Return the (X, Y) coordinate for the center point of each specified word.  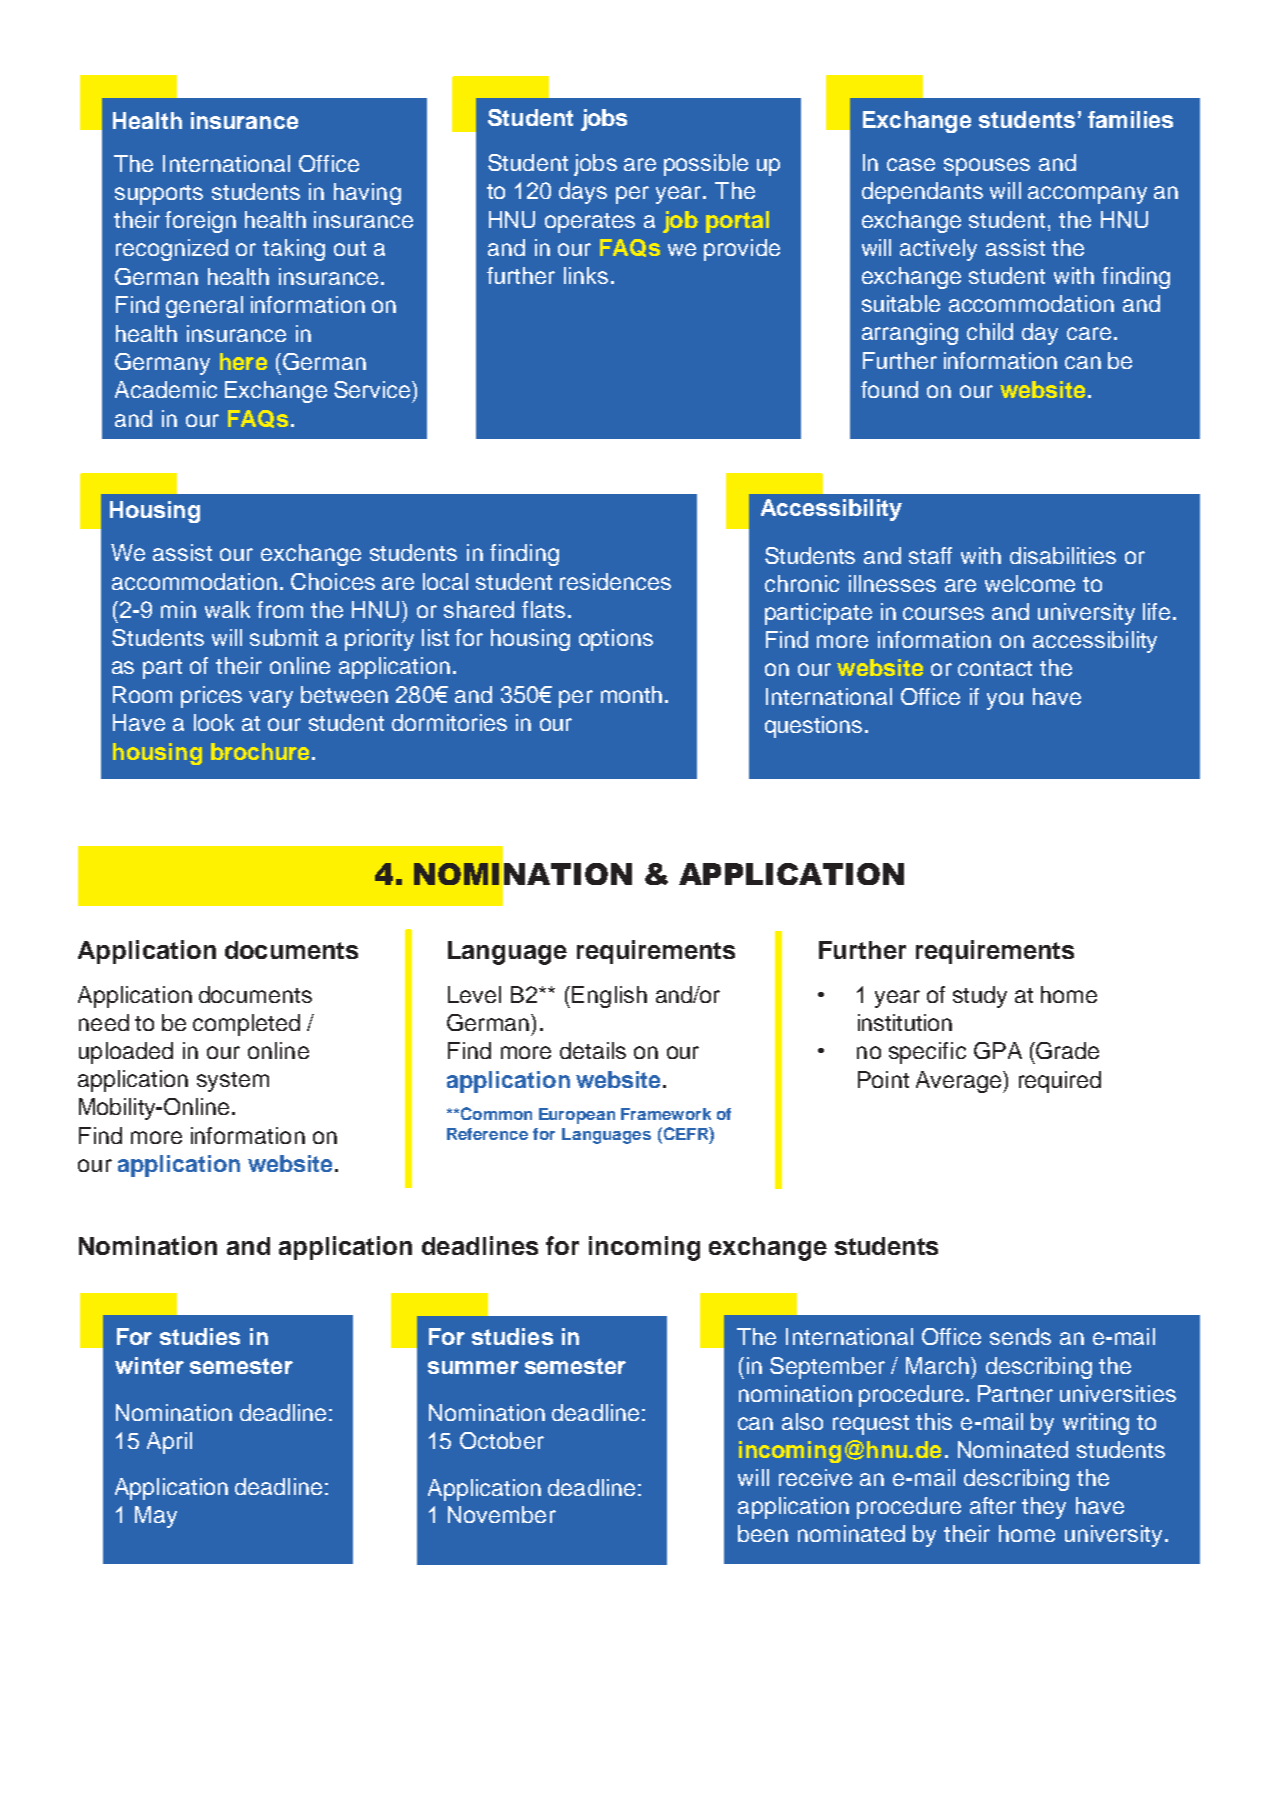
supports (159, 195)
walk (227, 609)
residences (615, 581)
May (156, 1517)
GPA (998, 1050)
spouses (987, 167)
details (593, 1050)
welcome (1030, 583)
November (502, 1514)
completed (246, 1025)
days (583, 193)
